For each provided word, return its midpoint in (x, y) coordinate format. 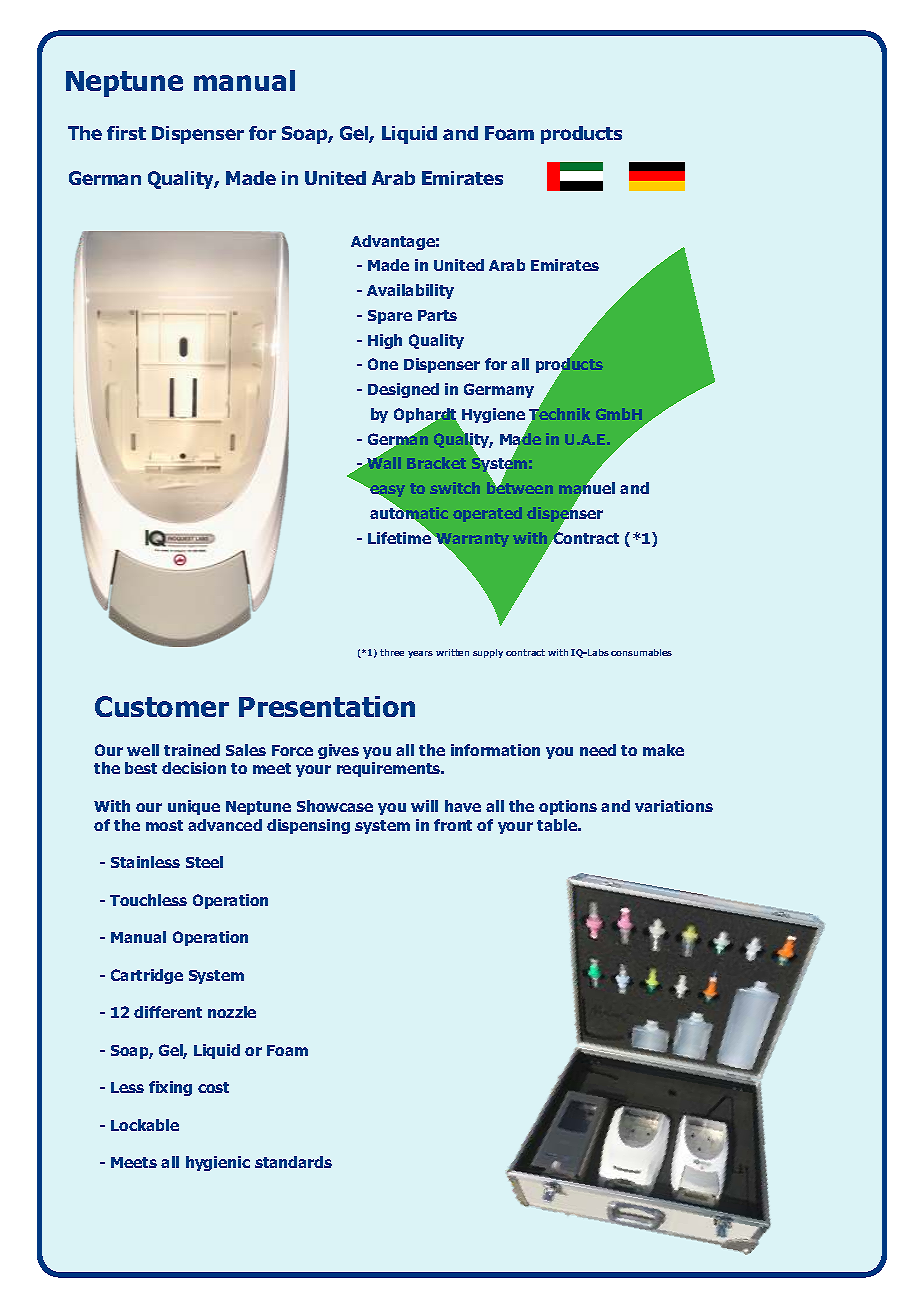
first (126, 133)
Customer (162, 706)
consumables (641, 652)
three (392, 652)
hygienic (218, 1163)
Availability (410, 291)
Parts (437, 315)
